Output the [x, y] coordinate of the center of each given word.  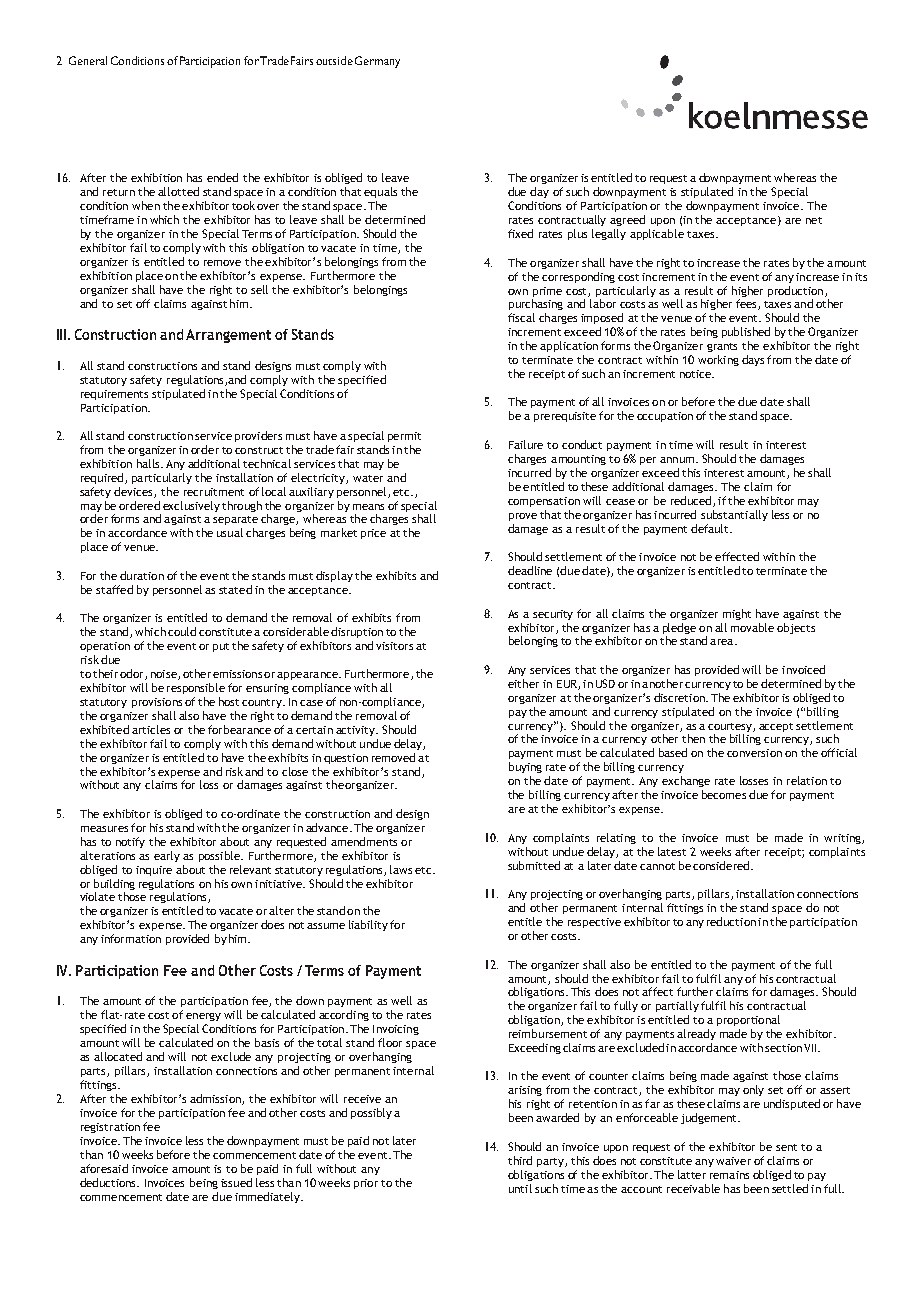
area [723, 642]
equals [380, 192]
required [103, 478]
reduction [731, 921]
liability [368, 925]
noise [165, 675]
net [814, 220]
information [131, 938]
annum [678, 460]
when [146, 205]
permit [404, 437]
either [523, 683]
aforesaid [104, 1168]
